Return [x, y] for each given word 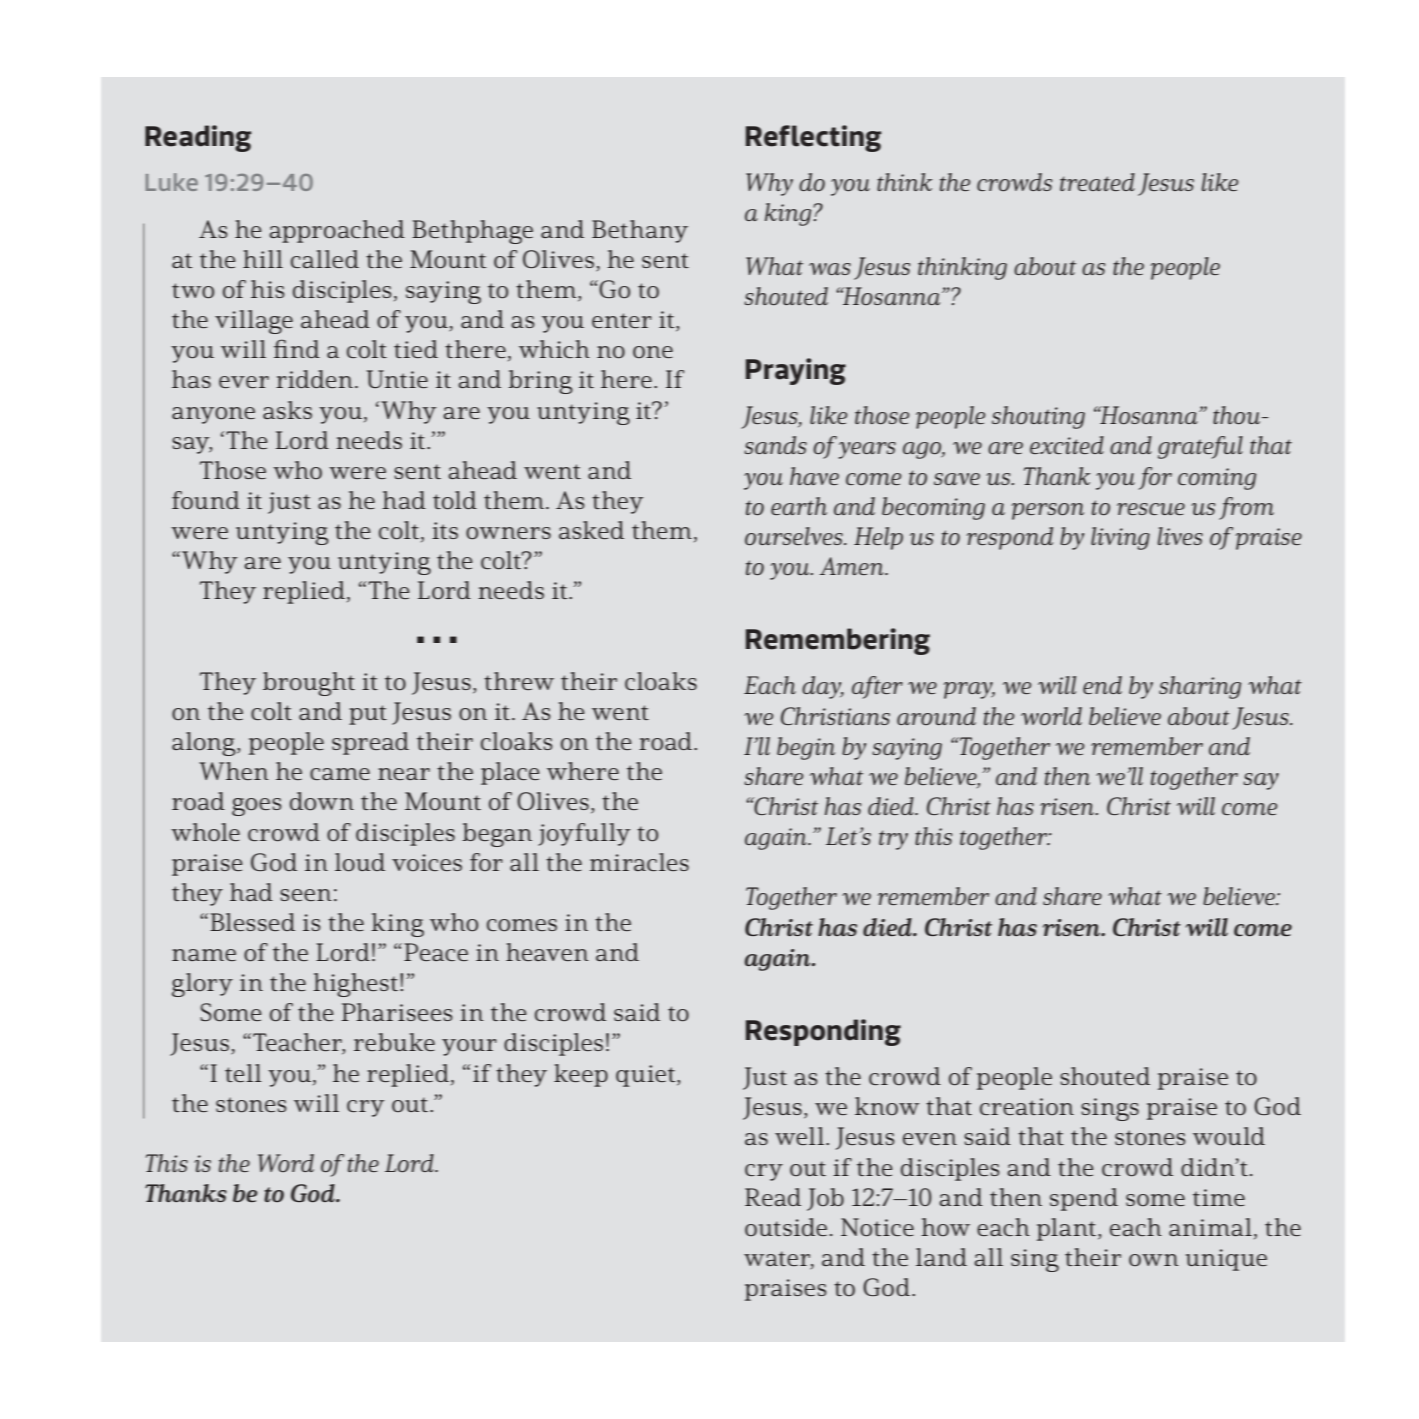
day [823, 687]
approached [337, 231]
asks [287, 410]
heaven [547, 952]
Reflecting [813, 138]
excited [1067, 445]
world [1051, 716]
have [814, 476]
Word [286, 1163]
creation [1027, 1106]
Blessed [252, 922]
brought [309, 684]
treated [1097, 182]
